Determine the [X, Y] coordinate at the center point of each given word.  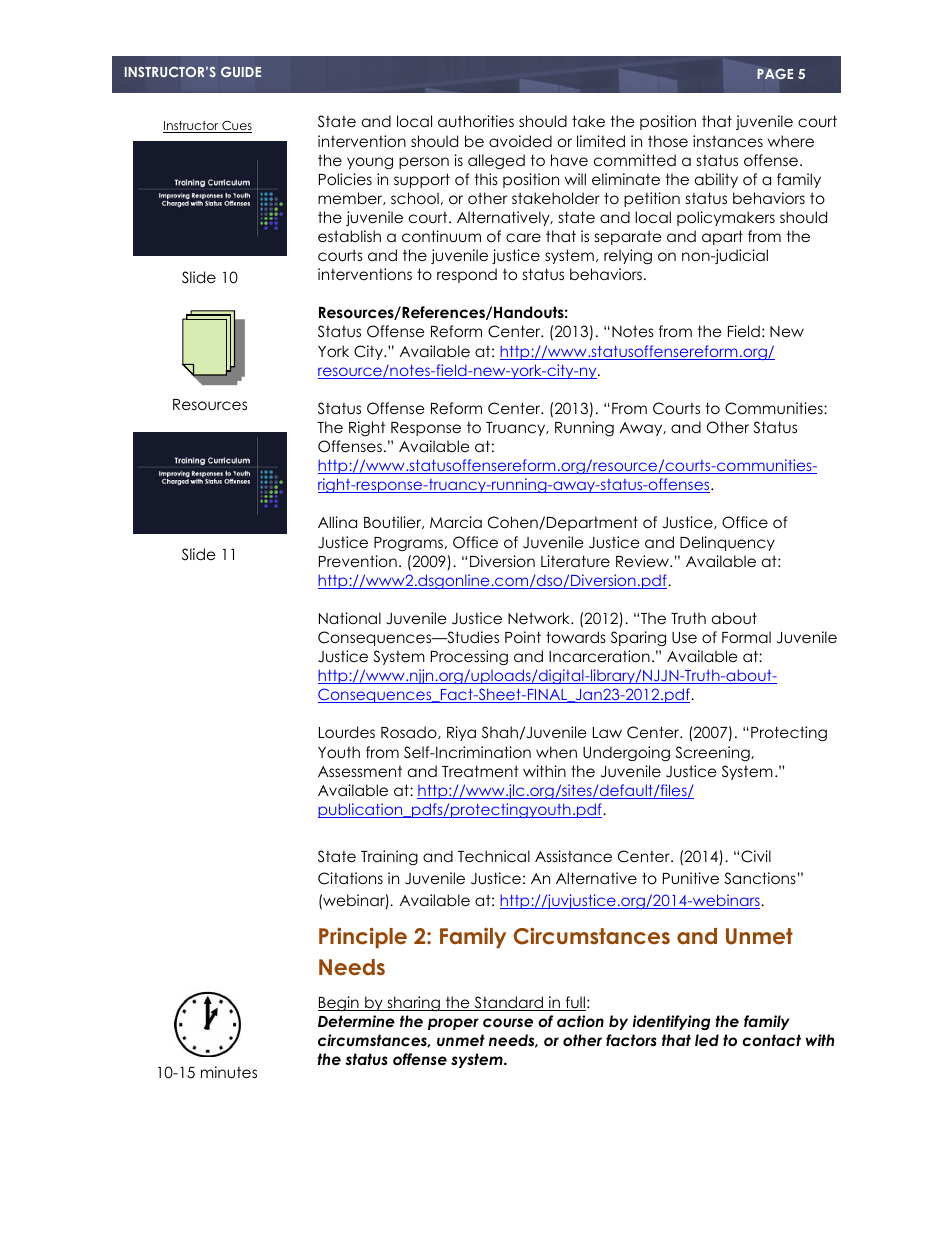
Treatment [480, 771]
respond [467, 275]
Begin [339, 1004]
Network [540, 618]
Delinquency [727, 543]
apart [722, 237]
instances [728, 141]
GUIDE [241, 72]
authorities [476, 121]
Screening [714, 754]
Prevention [358, 561]
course [508, 1023]
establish [349, 236]
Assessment [360, 771]
